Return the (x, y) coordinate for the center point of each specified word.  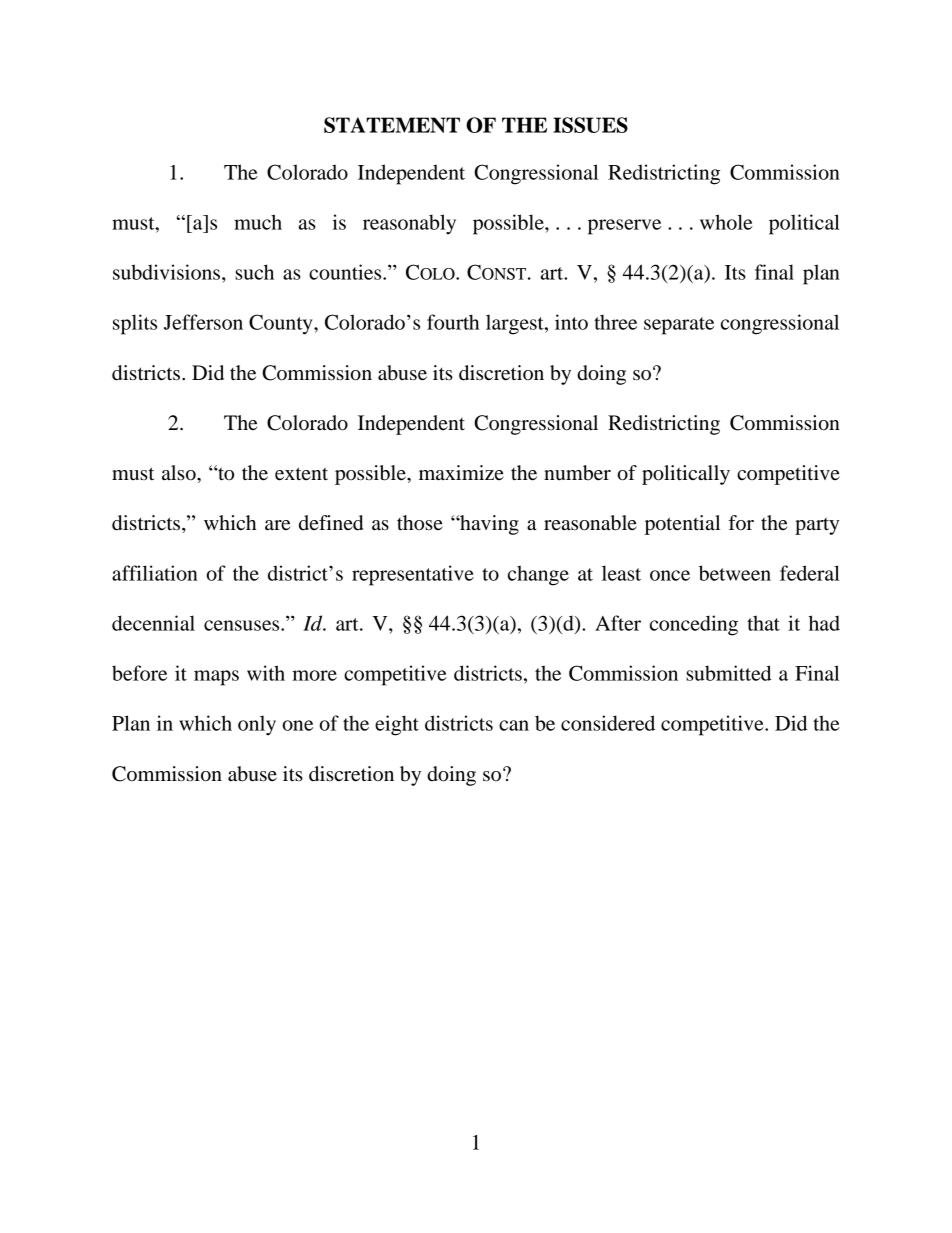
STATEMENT (392, 125)
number (577, 473)
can (514, 725)
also (180, 473)
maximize (461, 472)
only (257, 725)
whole (726, 222)
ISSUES (590, 125)
